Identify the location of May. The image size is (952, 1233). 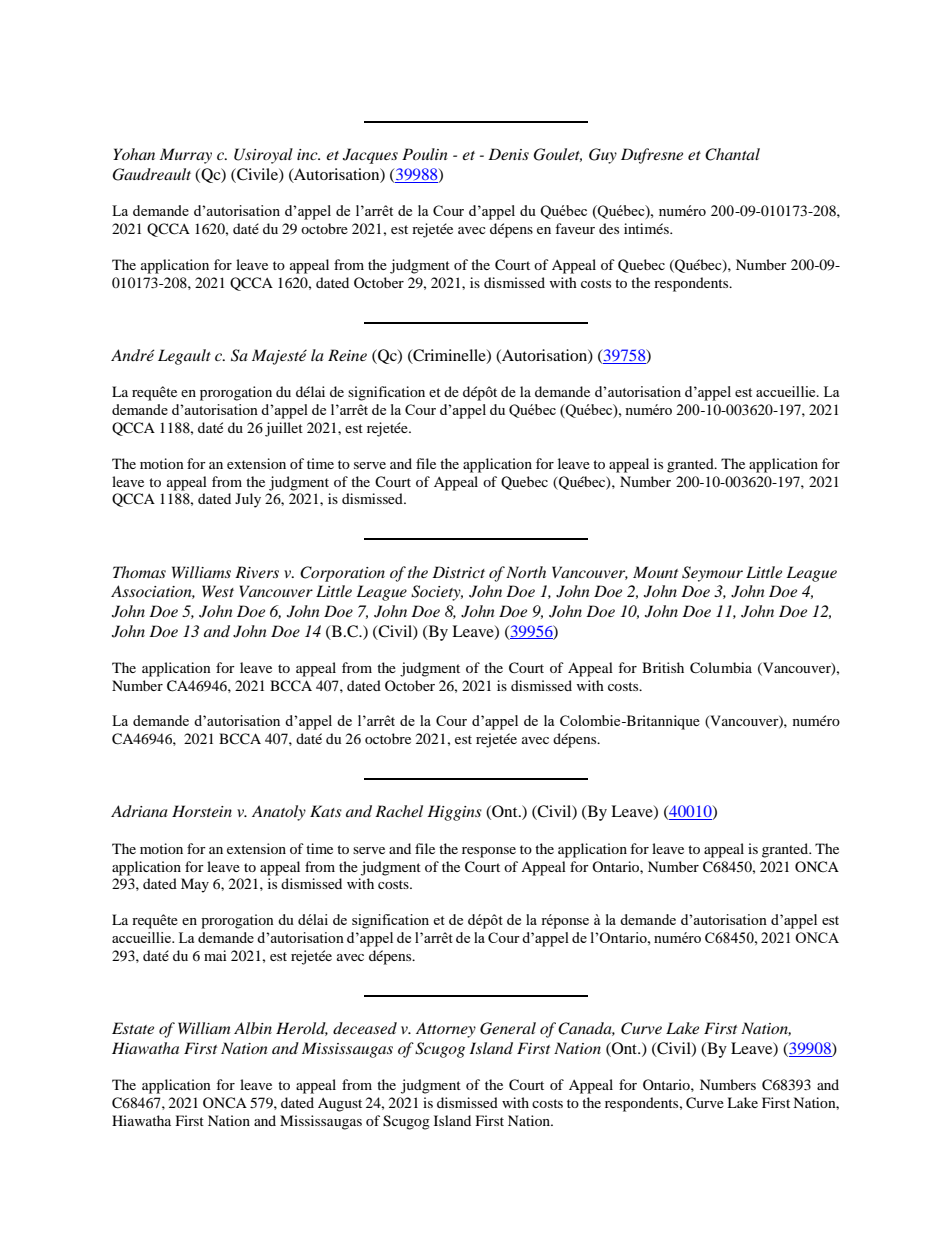
(195, 885).
